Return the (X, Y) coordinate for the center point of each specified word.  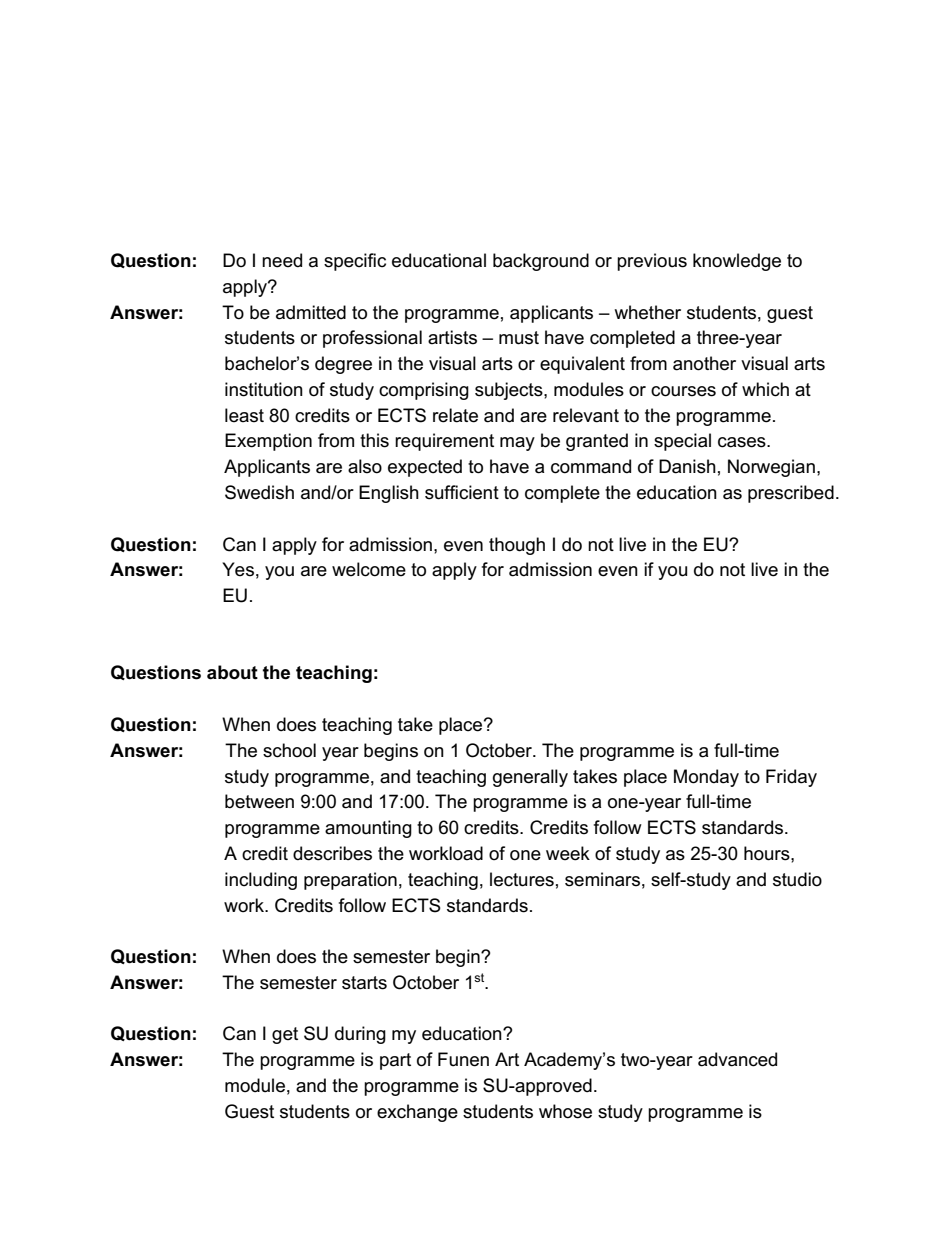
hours (768, 853)
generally (530, 778)
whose (565, 1111)
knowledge (737, 262)
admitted (311, 312)
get (285, 1035)
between (259, 801)
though (517, 546)
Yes (238, 569)
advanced (737, 1059)
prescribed (791, 494)
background (541, 262)
